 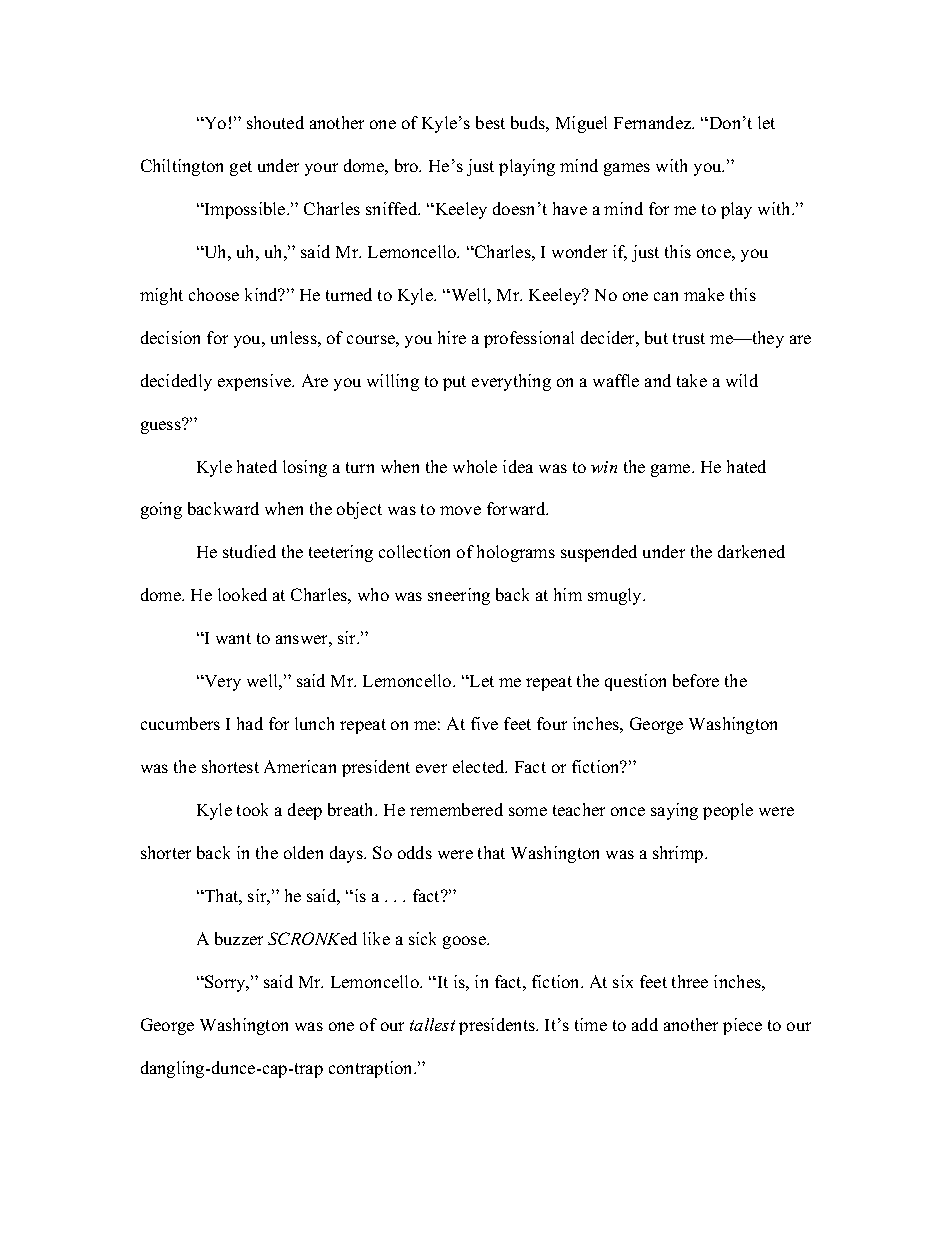 What do you see at coordinates (250, 723) in the screenshot?
I see `had` at bounding box center [250, 723].
